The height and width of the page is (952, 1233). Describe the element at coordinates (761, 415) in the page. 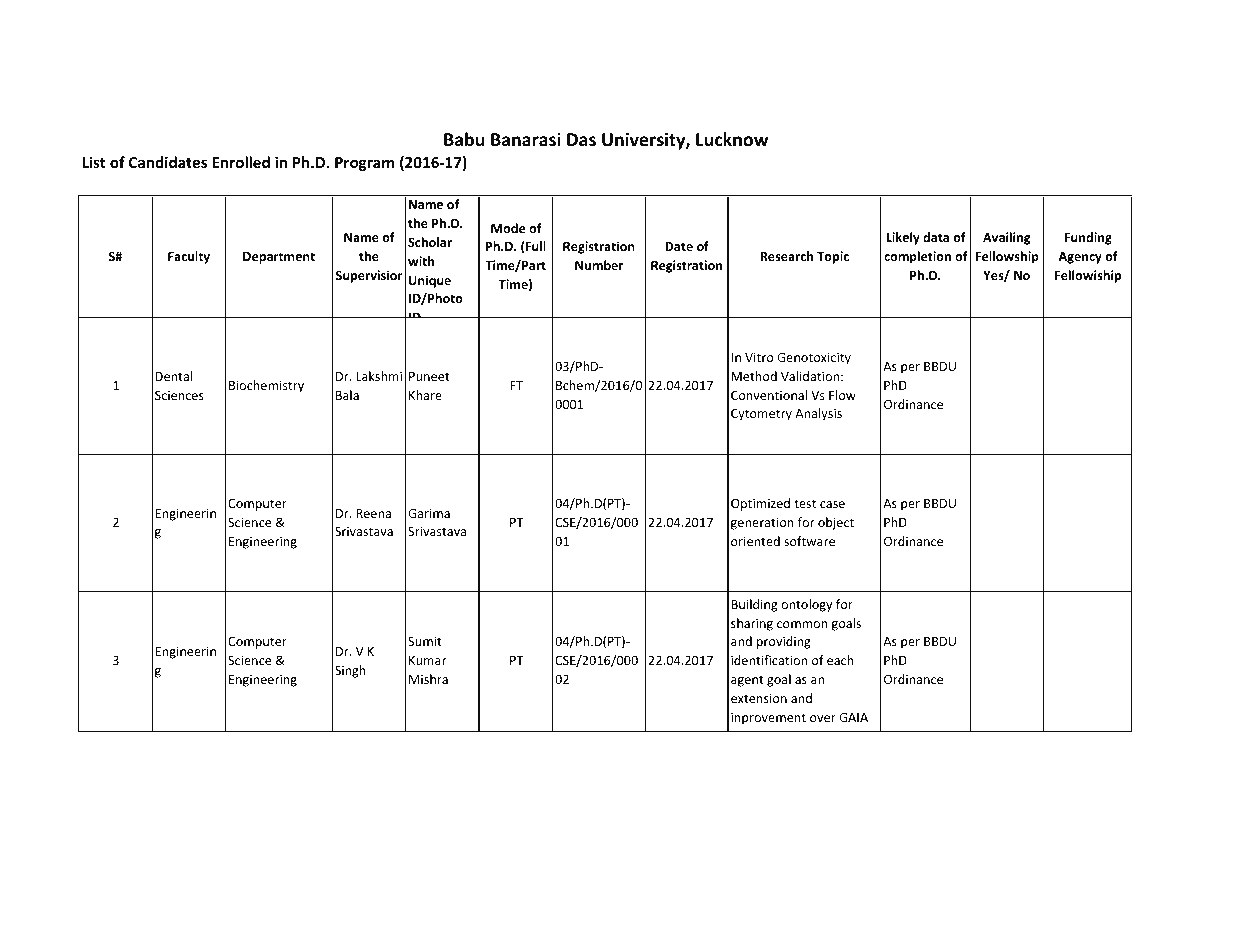

I see `Cytometry` at that location.
